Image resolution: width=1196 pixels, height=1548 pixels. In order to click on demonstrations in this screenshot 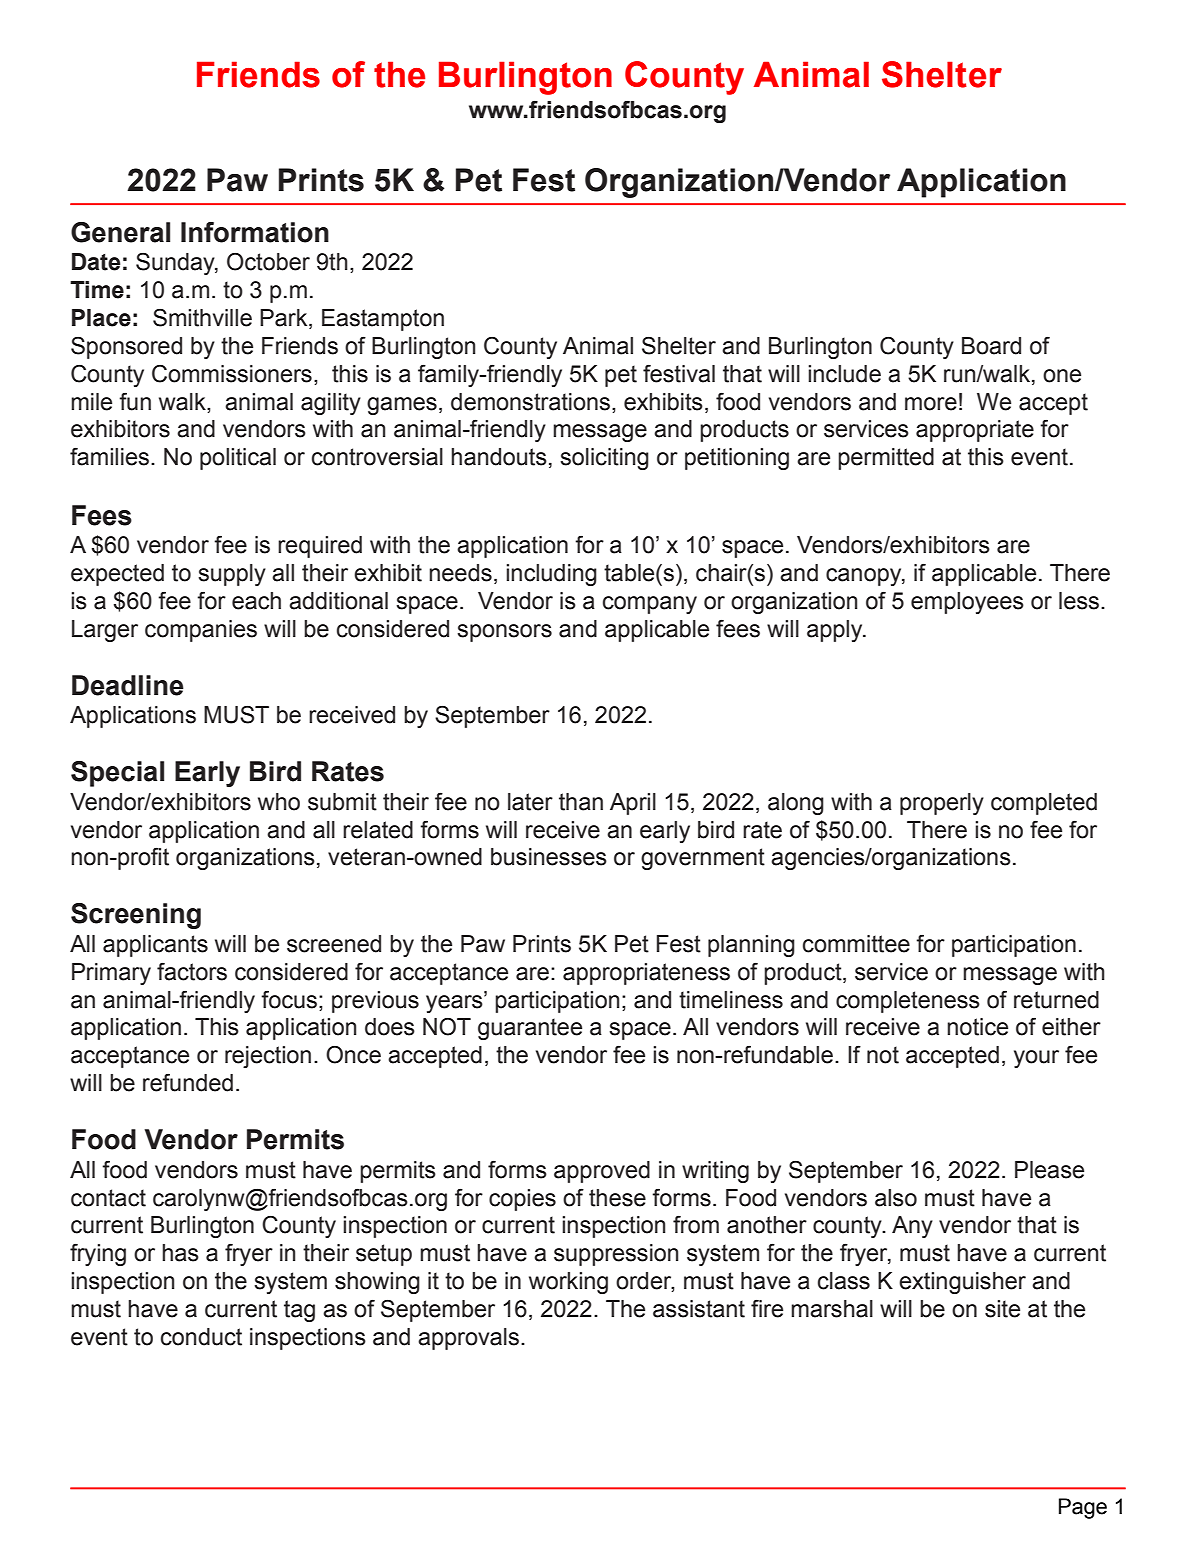, I will do `click(530, 402)`.
